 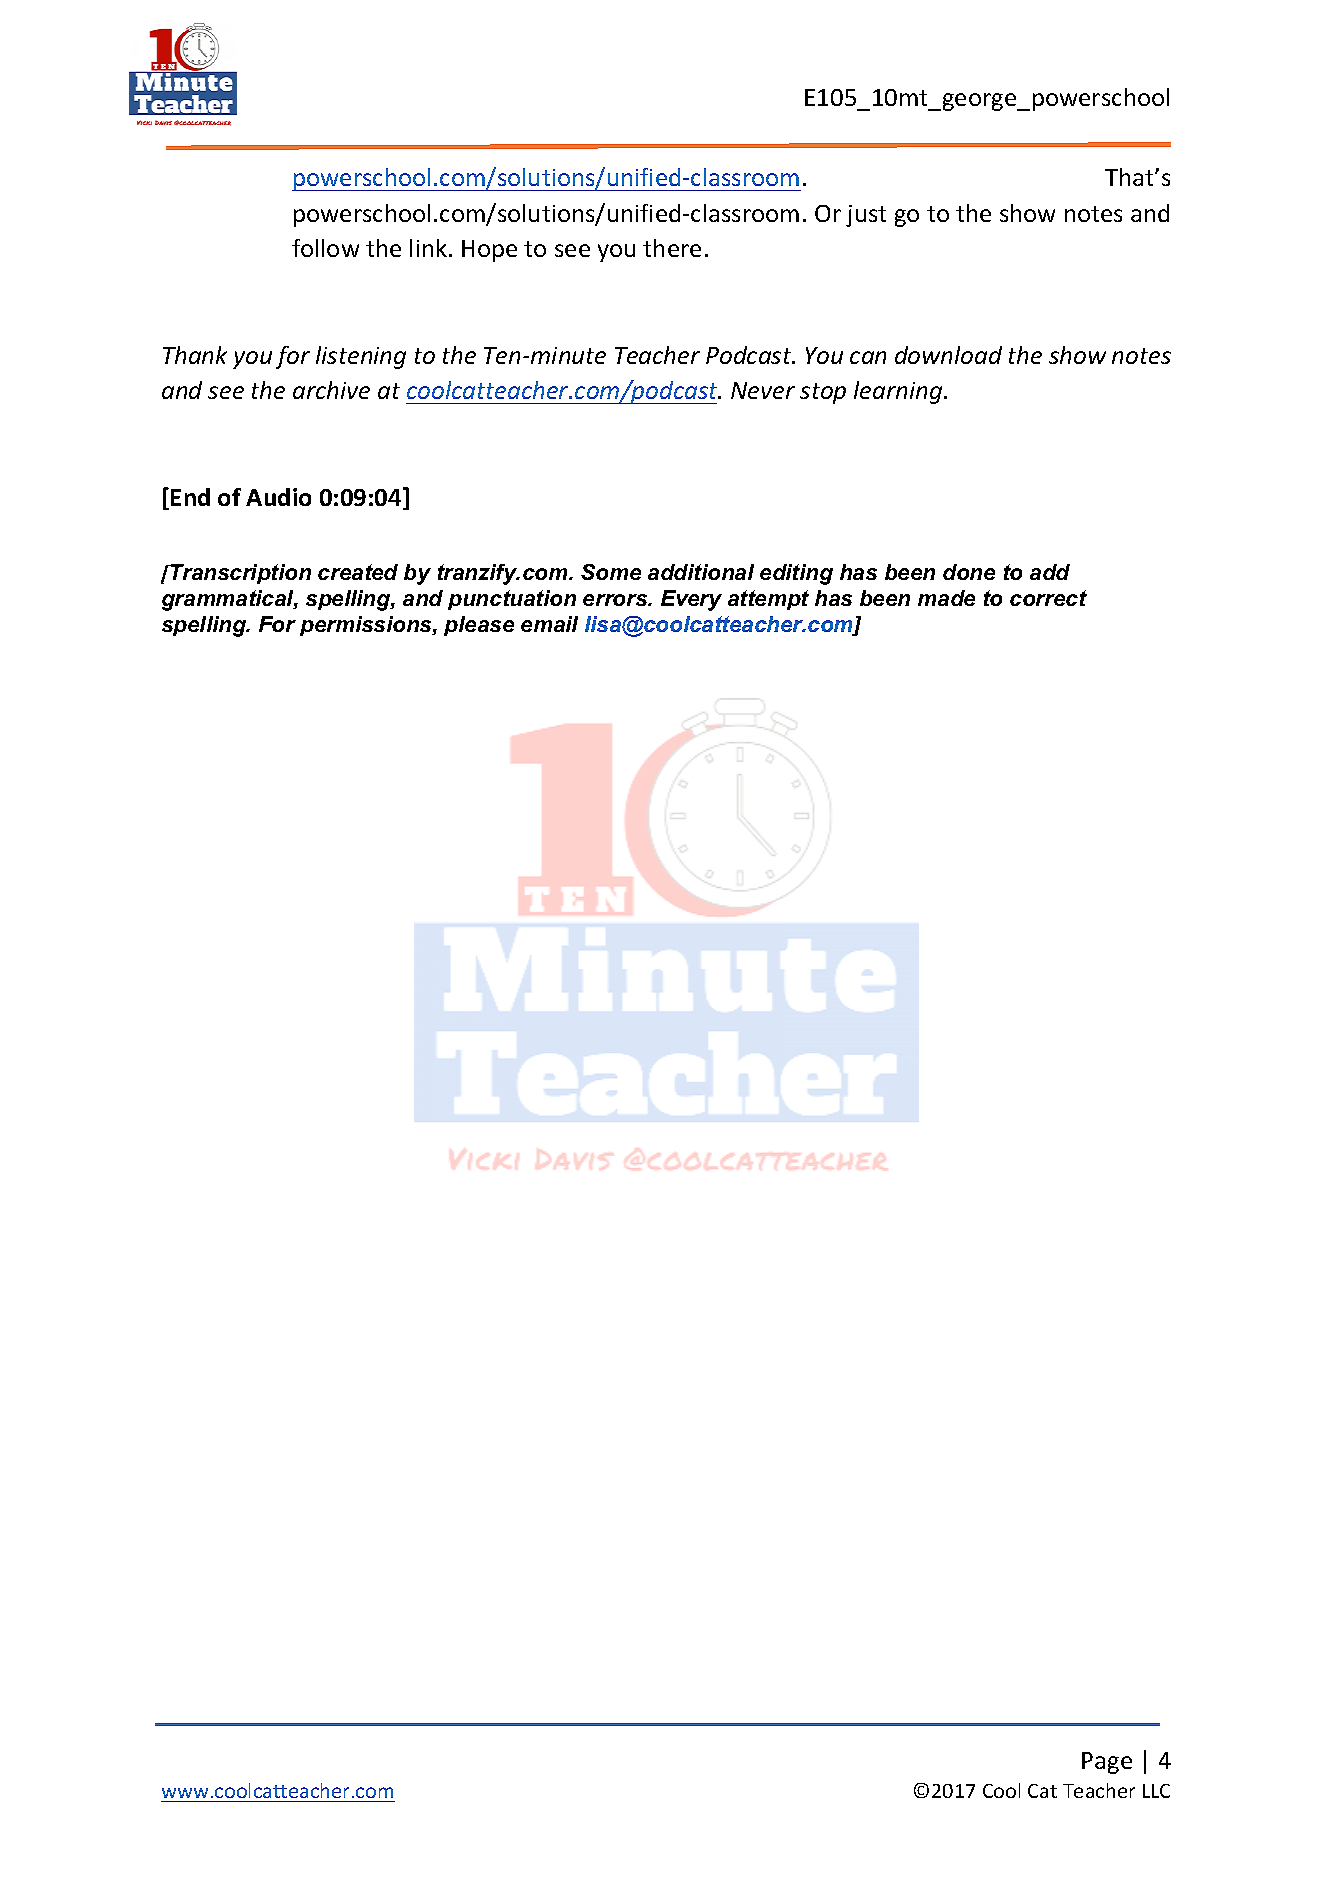 I want to click on created, so click(x=358, y=572).
